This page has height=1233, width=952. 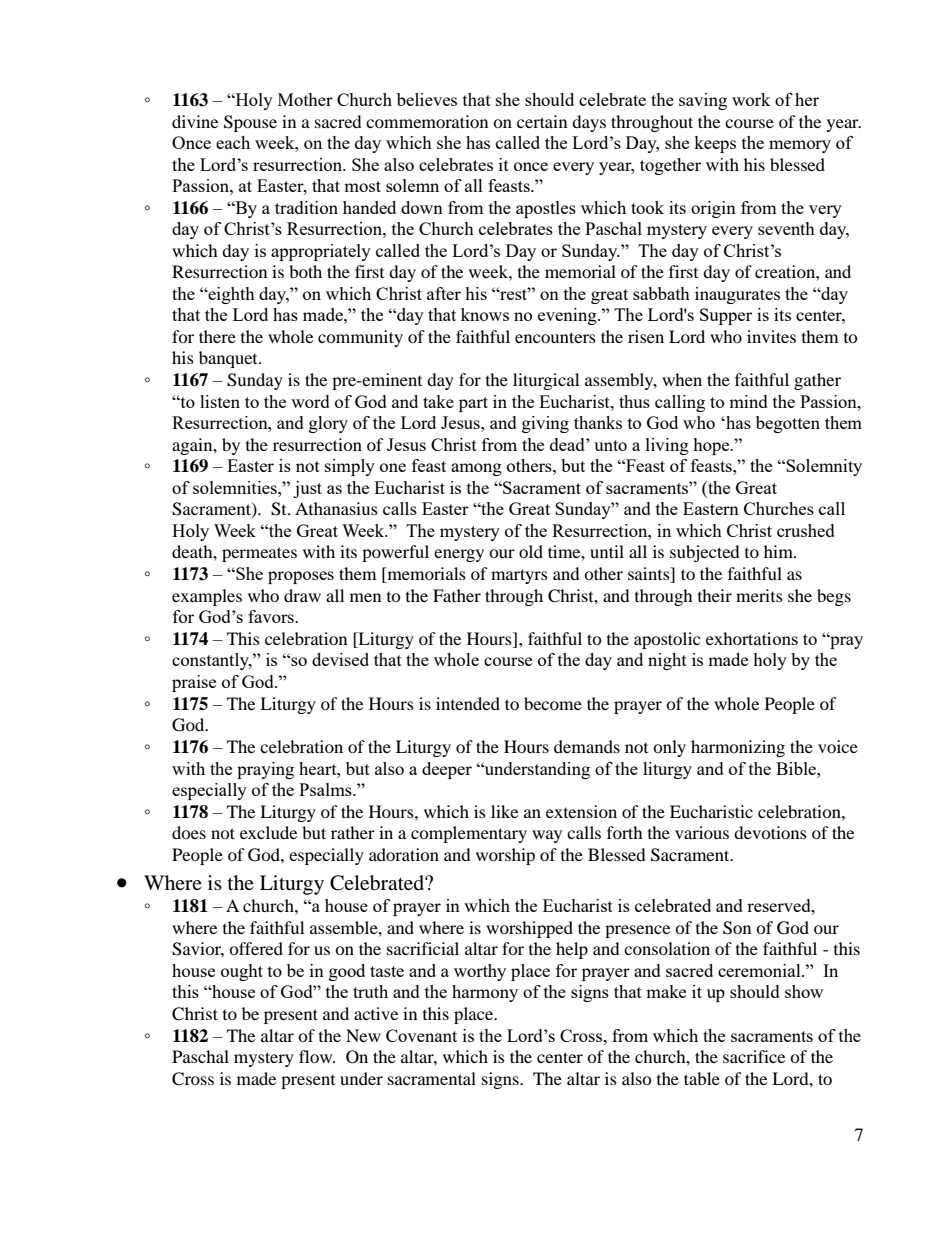 I want to click on work, so click(x=751, y=99).
